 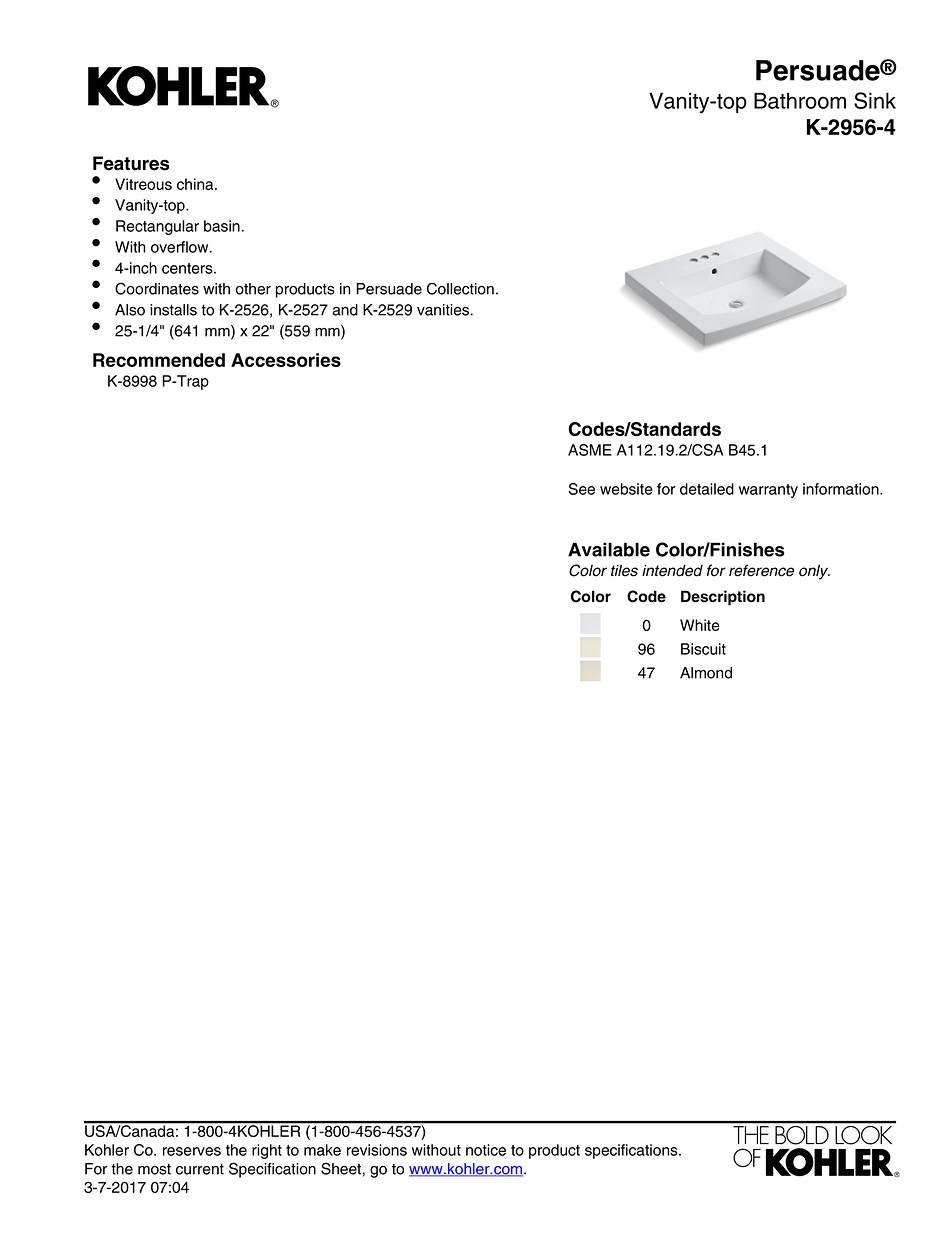 What do you see at coordinates (286, 360) in the screenshot?
I see `Accessories` at bounding box center [286, 360].
